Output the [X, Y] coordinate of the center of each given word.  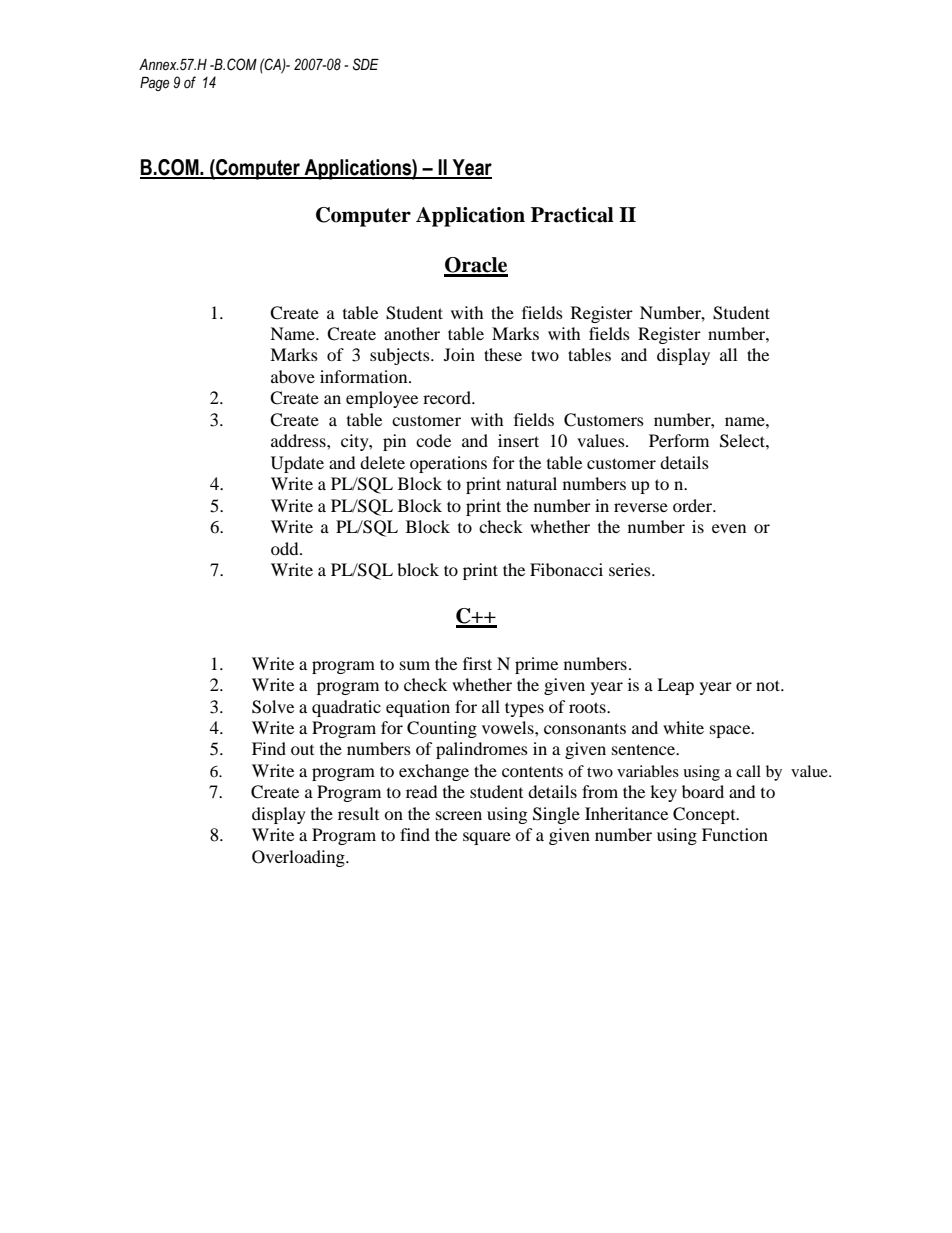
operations [448, 464]
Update [297, 464]
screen [459, 815]
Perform [679, 440]
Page [154, 84]
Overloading [299, 858]
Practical [572, 215]
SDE [366, 64]
